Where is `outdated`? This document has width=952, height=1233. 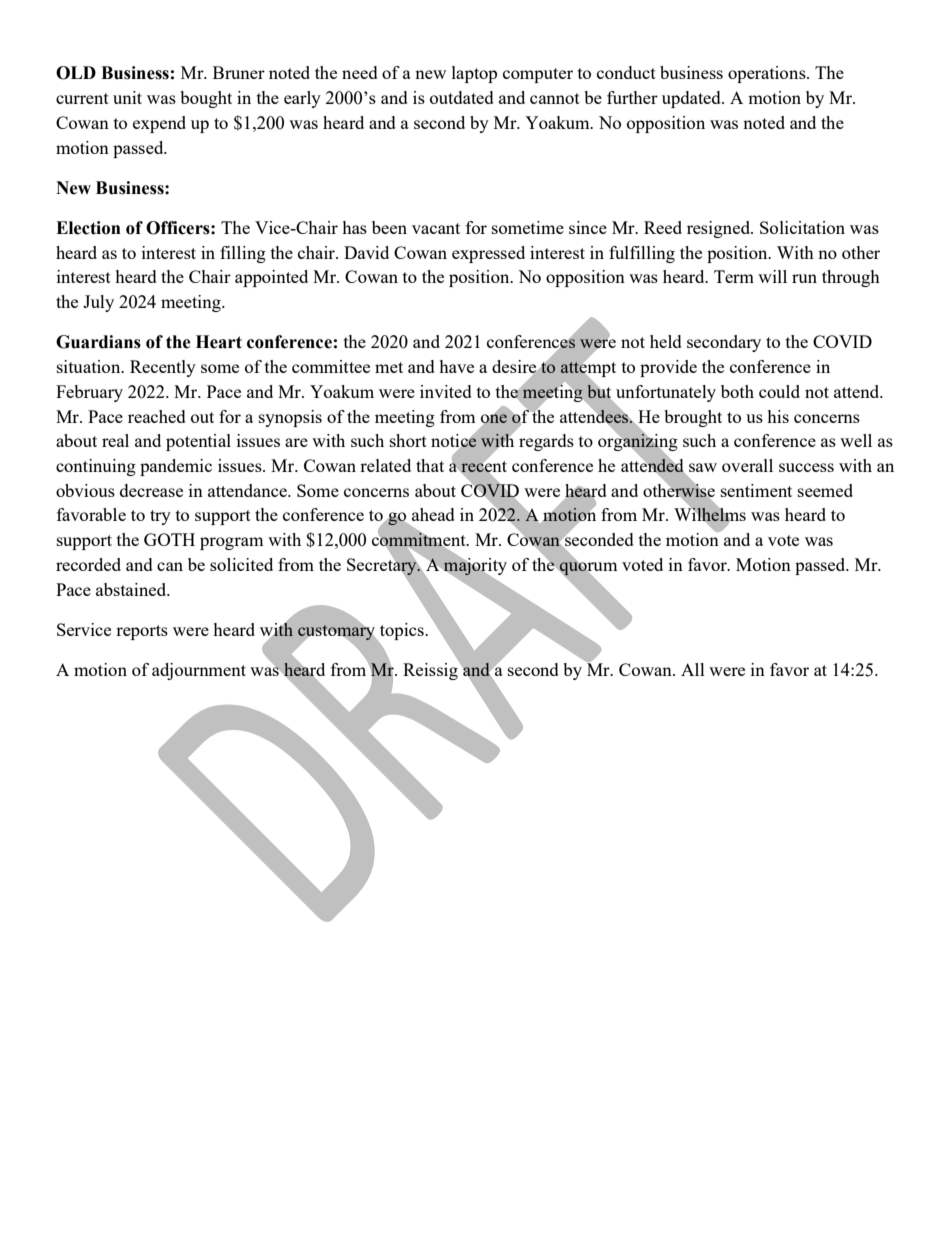 outdated is located at coordinates (462, 97).
